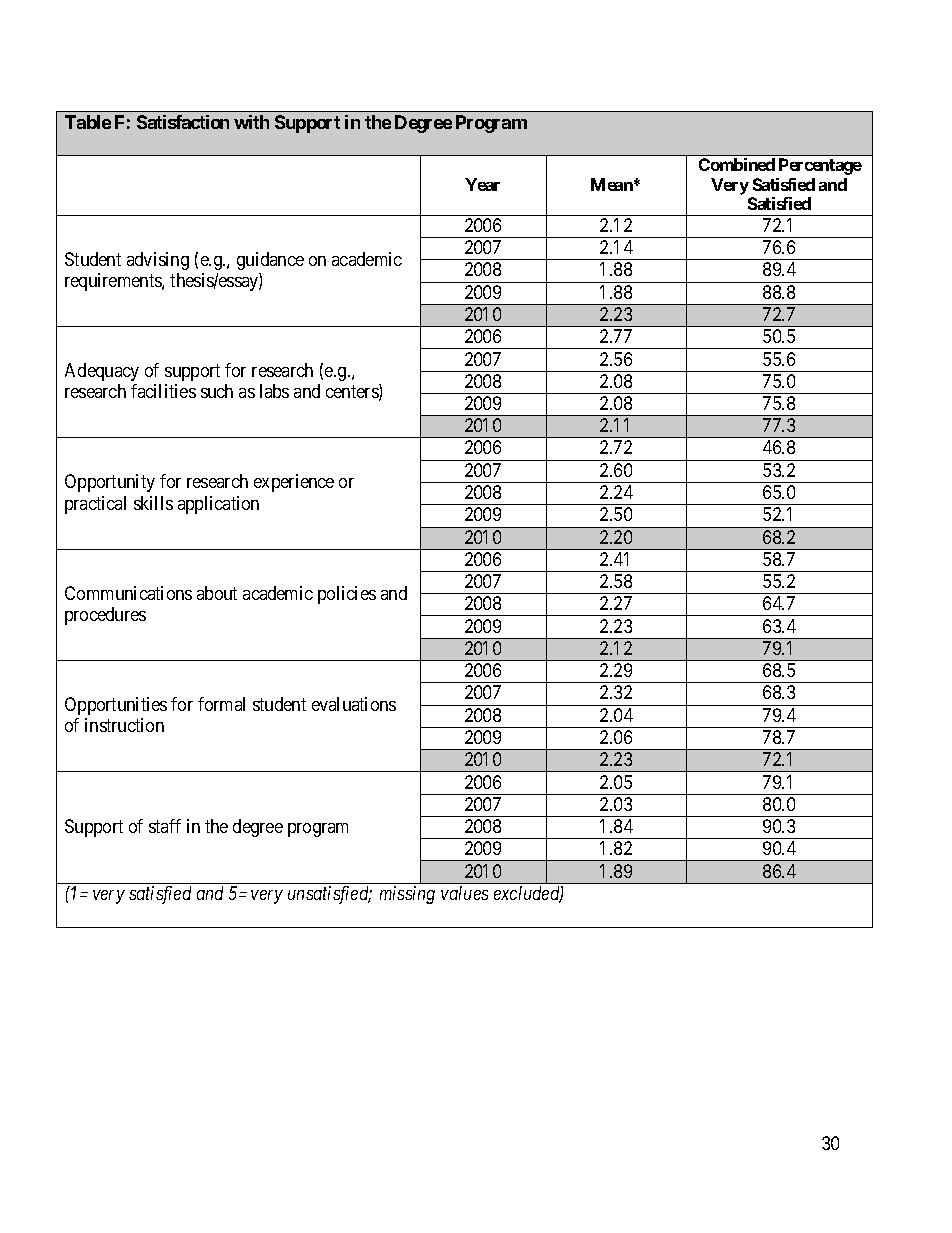 The image size is (952, 1233). What do you see at coordinates (354, 704) in the screenshot?
I see `evaluations` at bounding box center [354, 704].
